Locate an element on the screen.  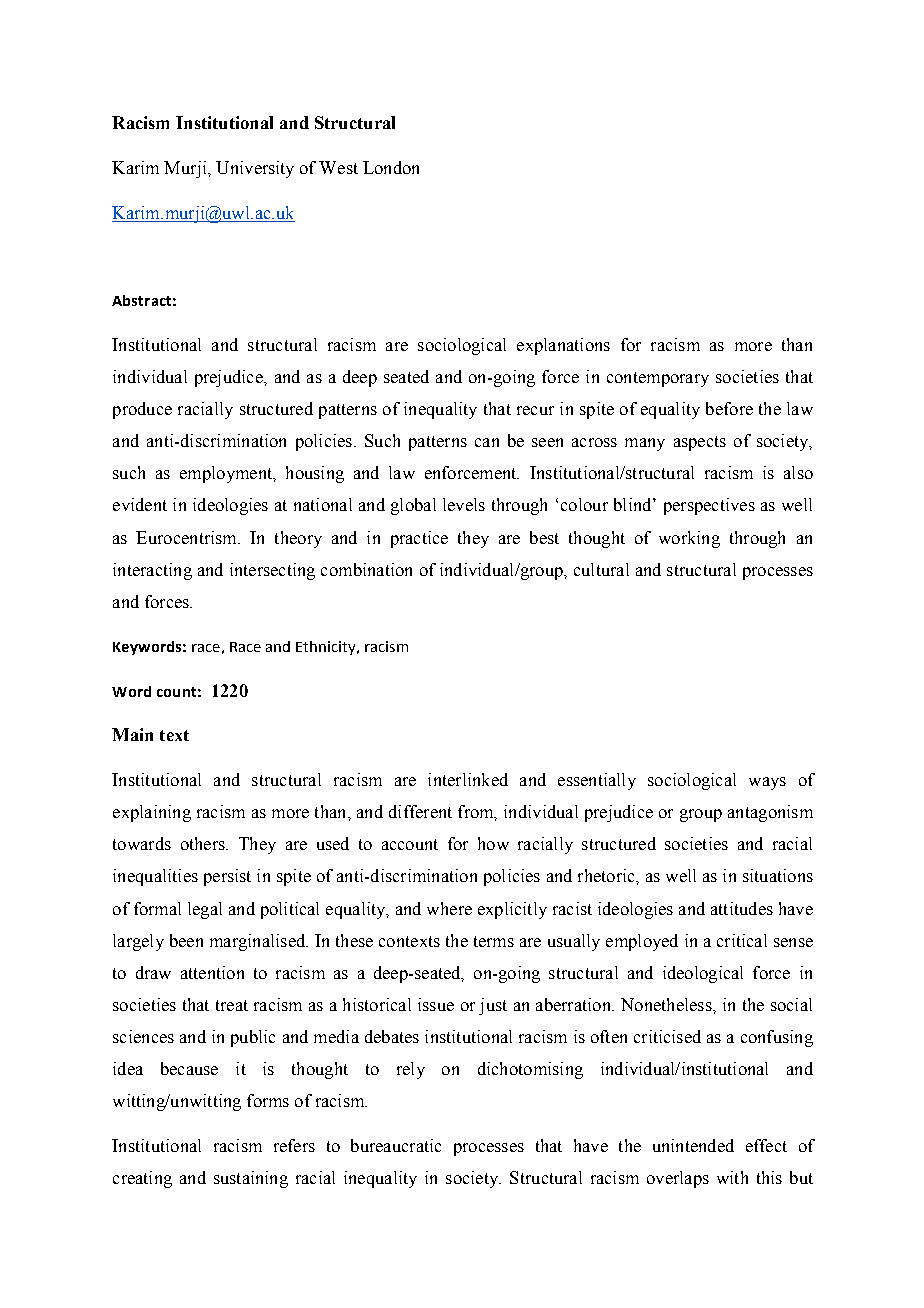
aspects is located at coordinates (700, 443).
